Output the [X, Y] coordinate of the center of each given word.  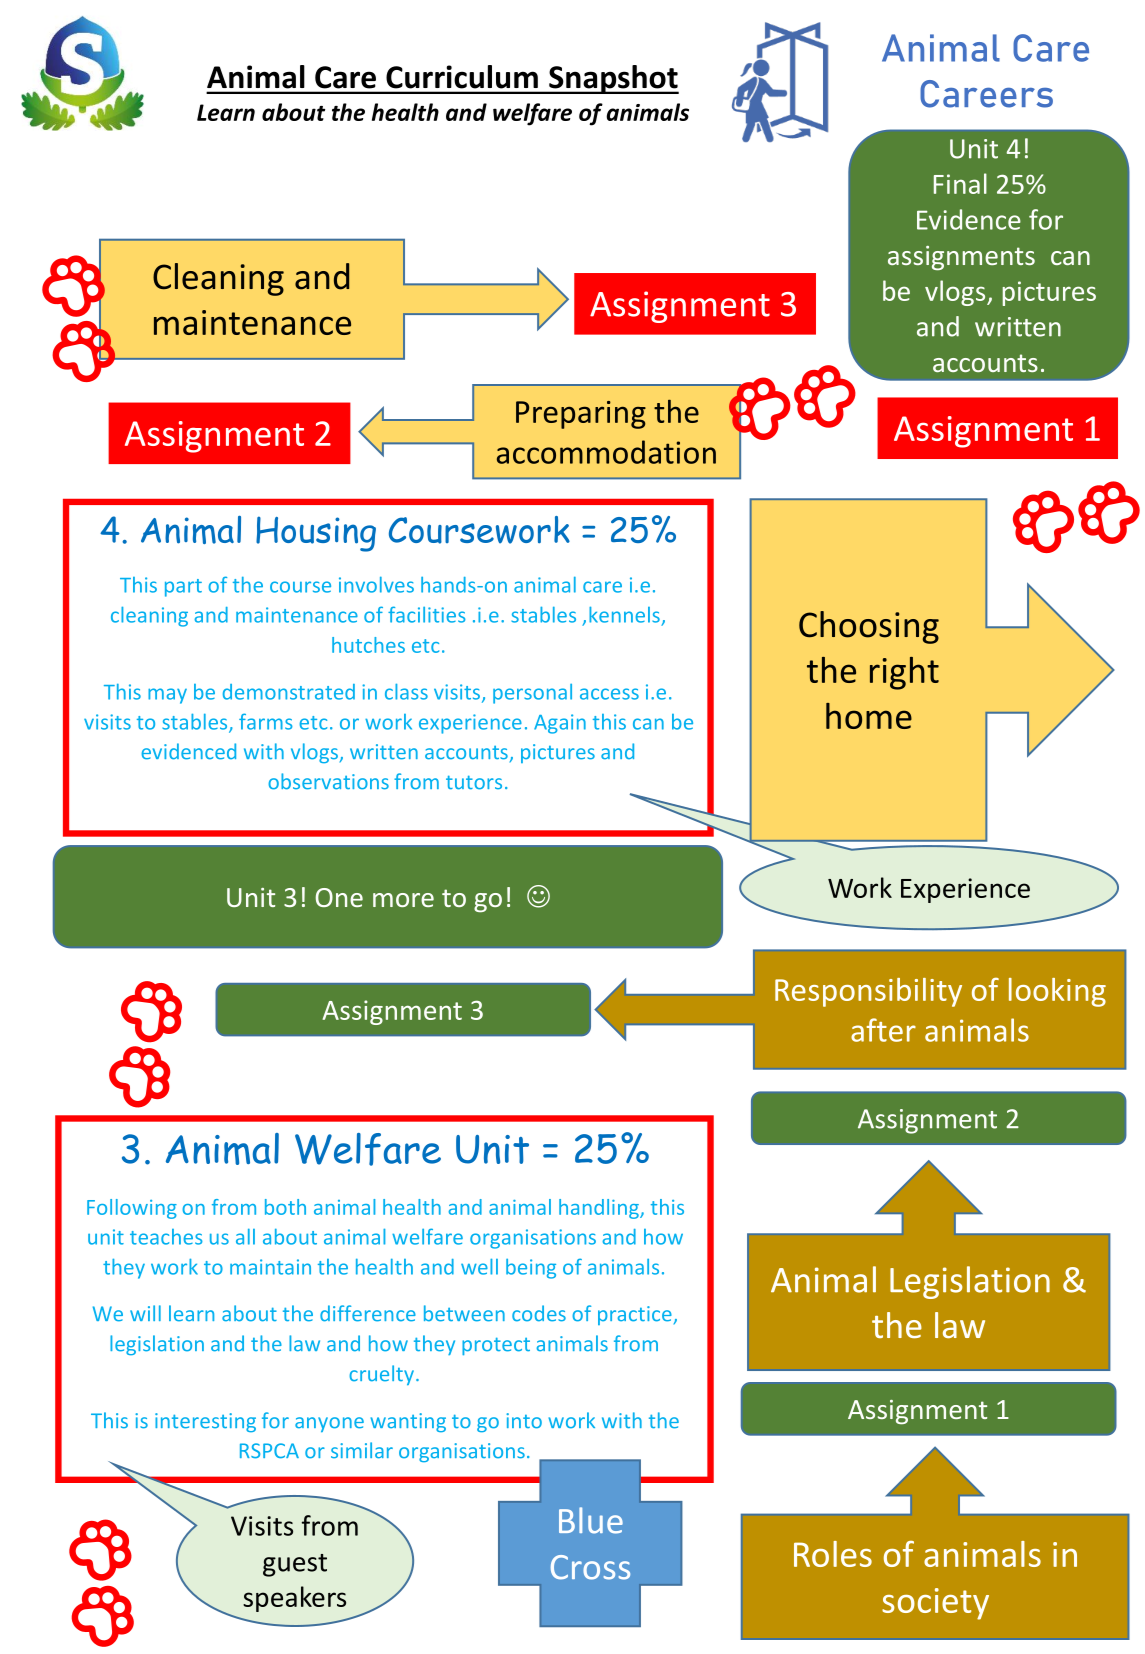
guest [295, 1565]
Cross [590, 1567]
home [869, 716]
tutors [474, 782]
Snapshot [613, 79]
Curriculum [462, 77]
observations [328, 781]
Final [960, 183]
